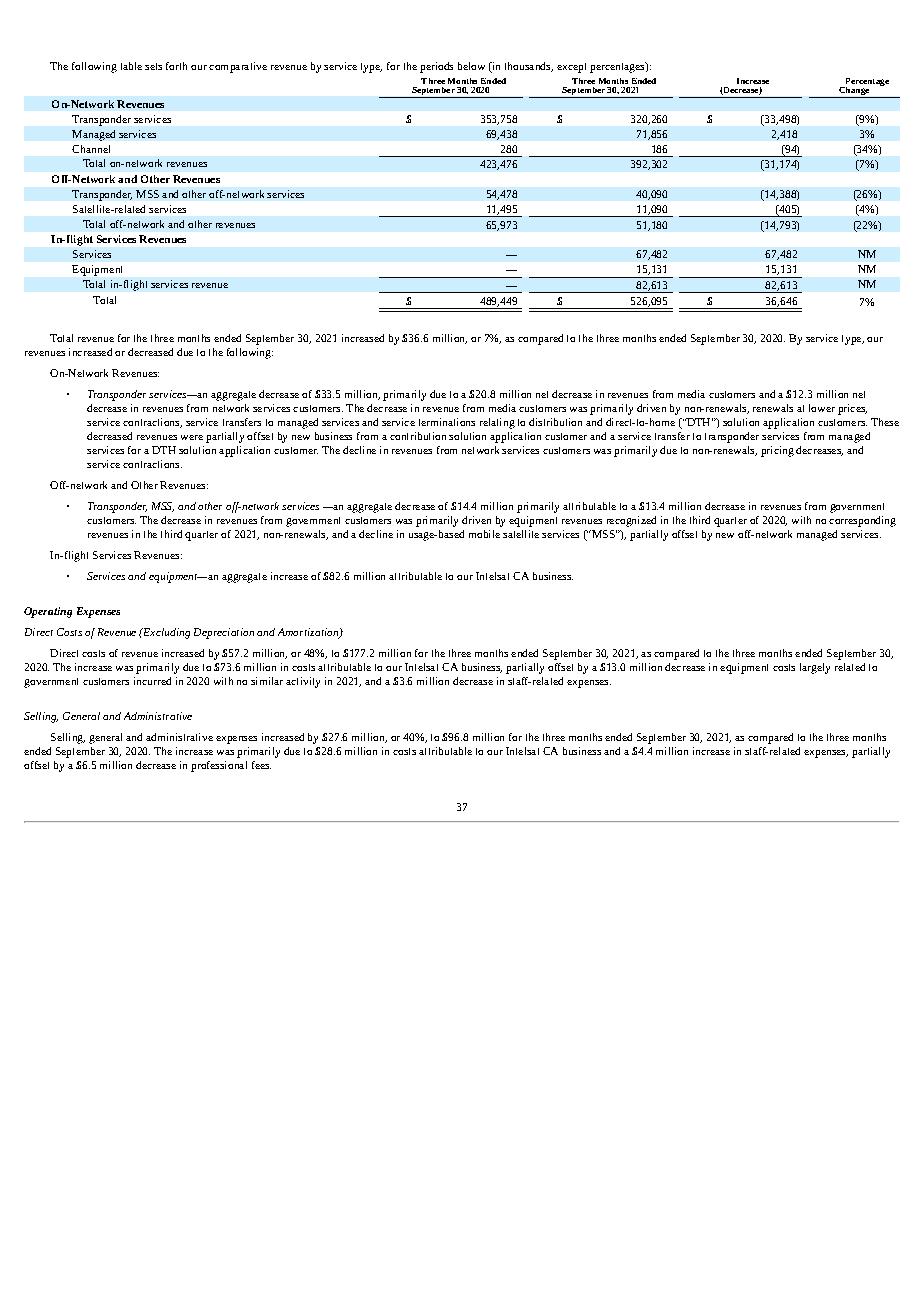 The image size is (924, 1308). Describe the element at coordinates (153, 66) in the image. I see `sets` at that location.
